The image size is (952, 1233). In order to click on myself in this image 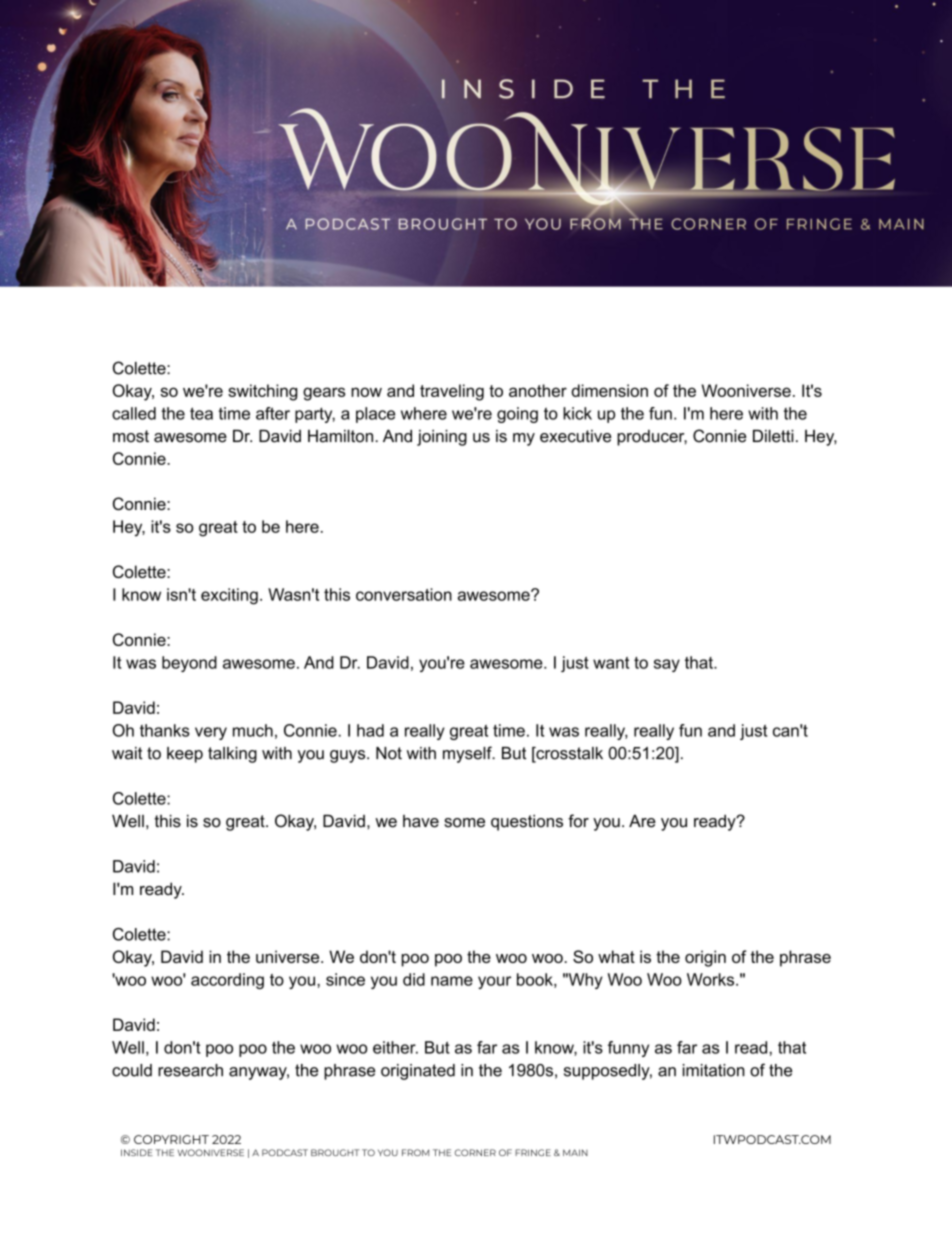, I will do `click(468, 754)`.
